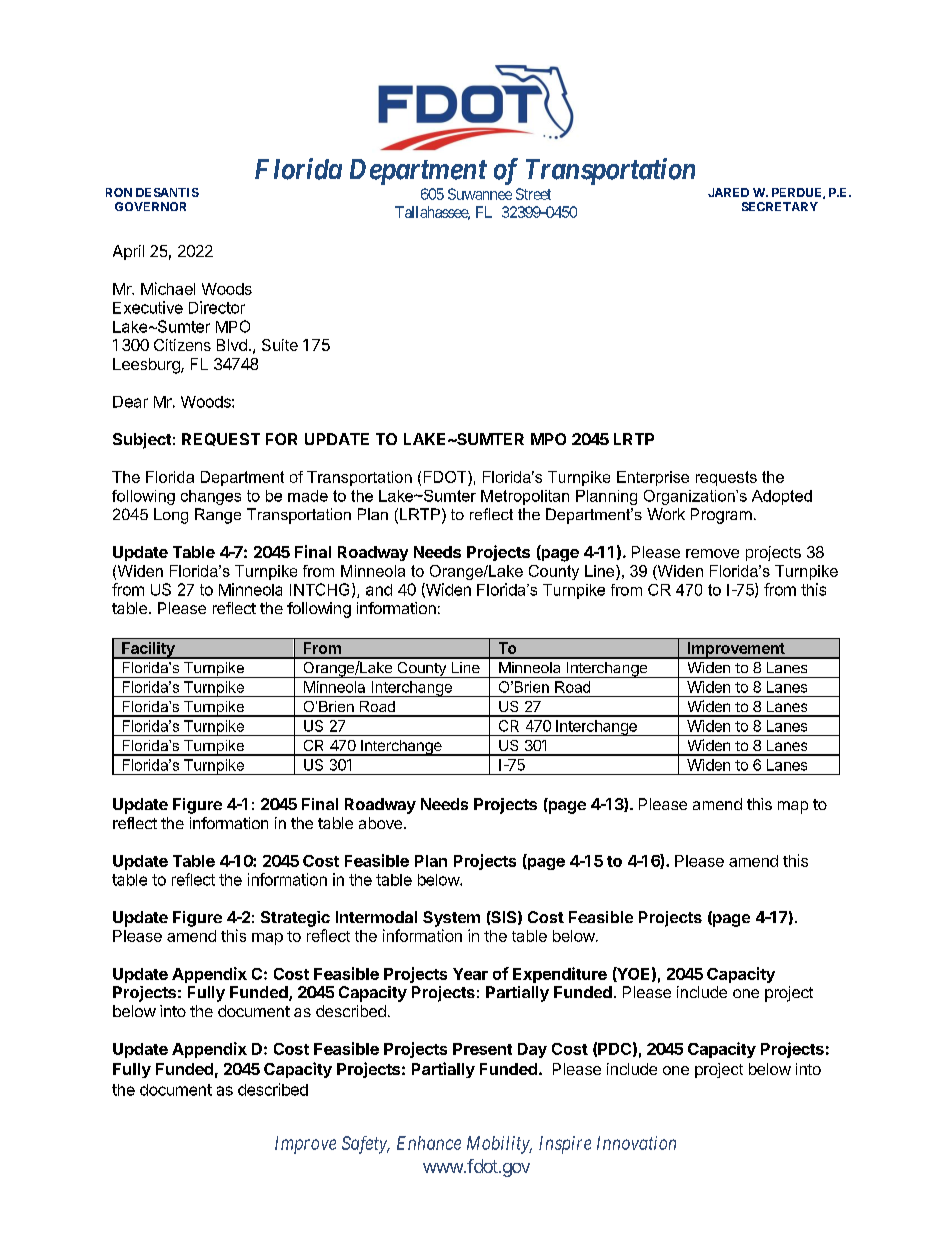 Image resolution: width=952 pixels, height=1233 pixels. I want to click on Strategic, so click(295, 919).
